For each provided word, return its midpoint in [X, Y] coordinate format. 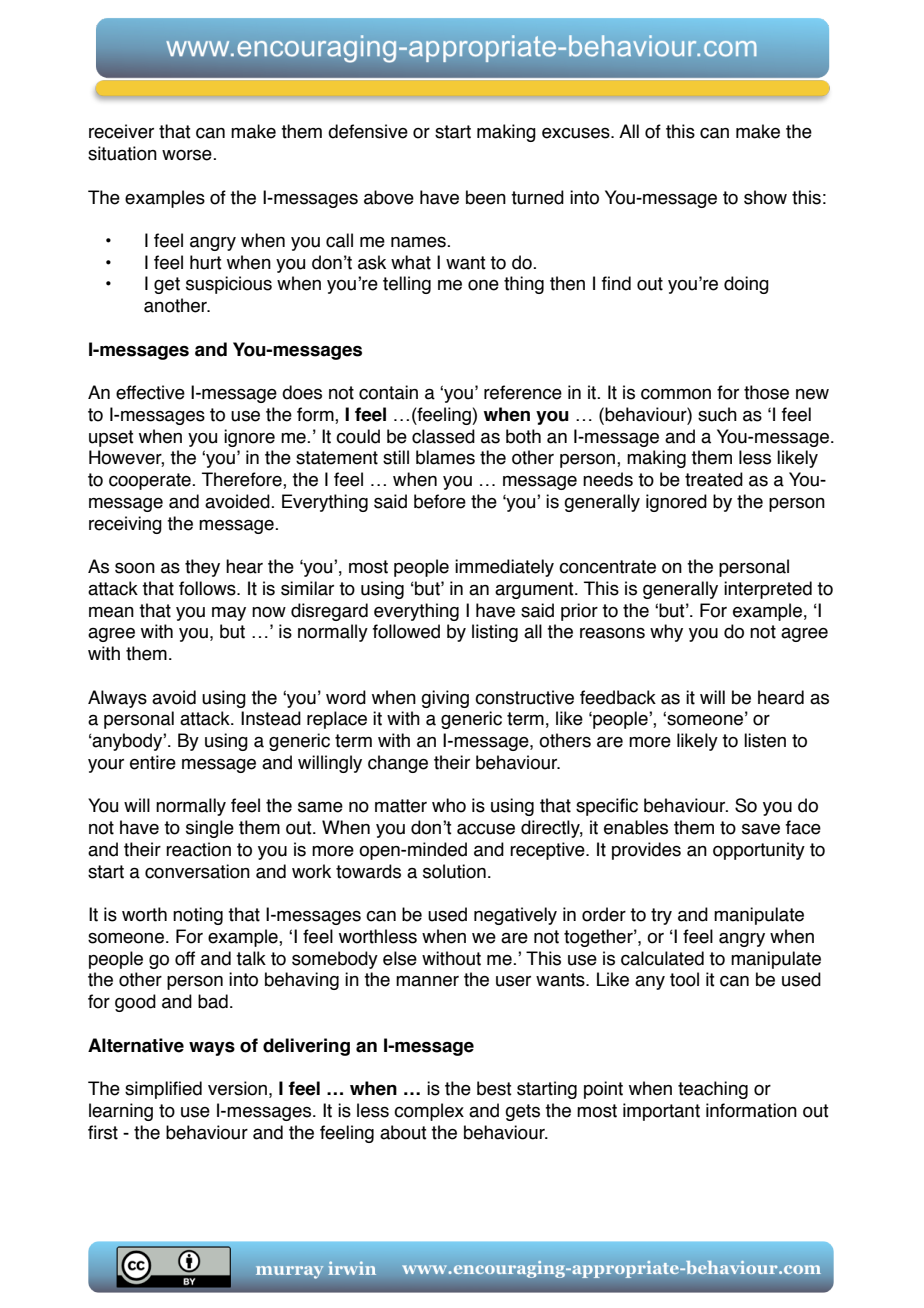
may [229, 614]
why [666, 633]
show [765, 197]
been [486, 197]
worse [188, 155]
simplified [163, 1090]
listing [495, 633]
